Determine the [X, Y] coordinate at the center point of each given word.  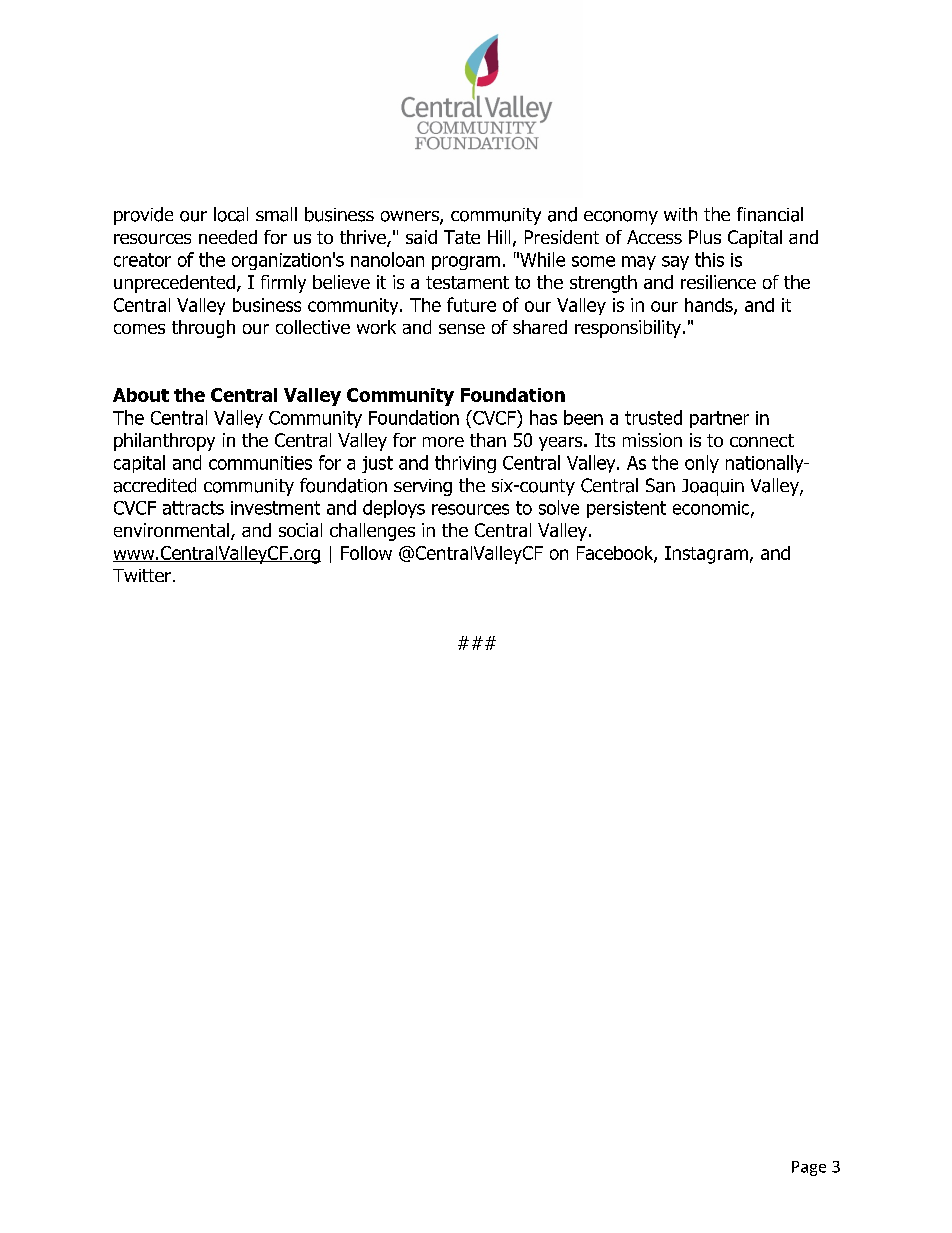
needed [228, 237]
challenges [372, 532]
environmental [171, 530]
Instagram [706, 555]
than [488, 440]
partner [719, 419]
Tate [462, 237]
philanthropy [164, 442]
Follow [366, 553]
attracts [193, 508]
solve [559, 507]
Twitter [142, 575]
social [300, 530]
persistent [626, 509]
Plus [705, 237]
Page [809, 1168]
